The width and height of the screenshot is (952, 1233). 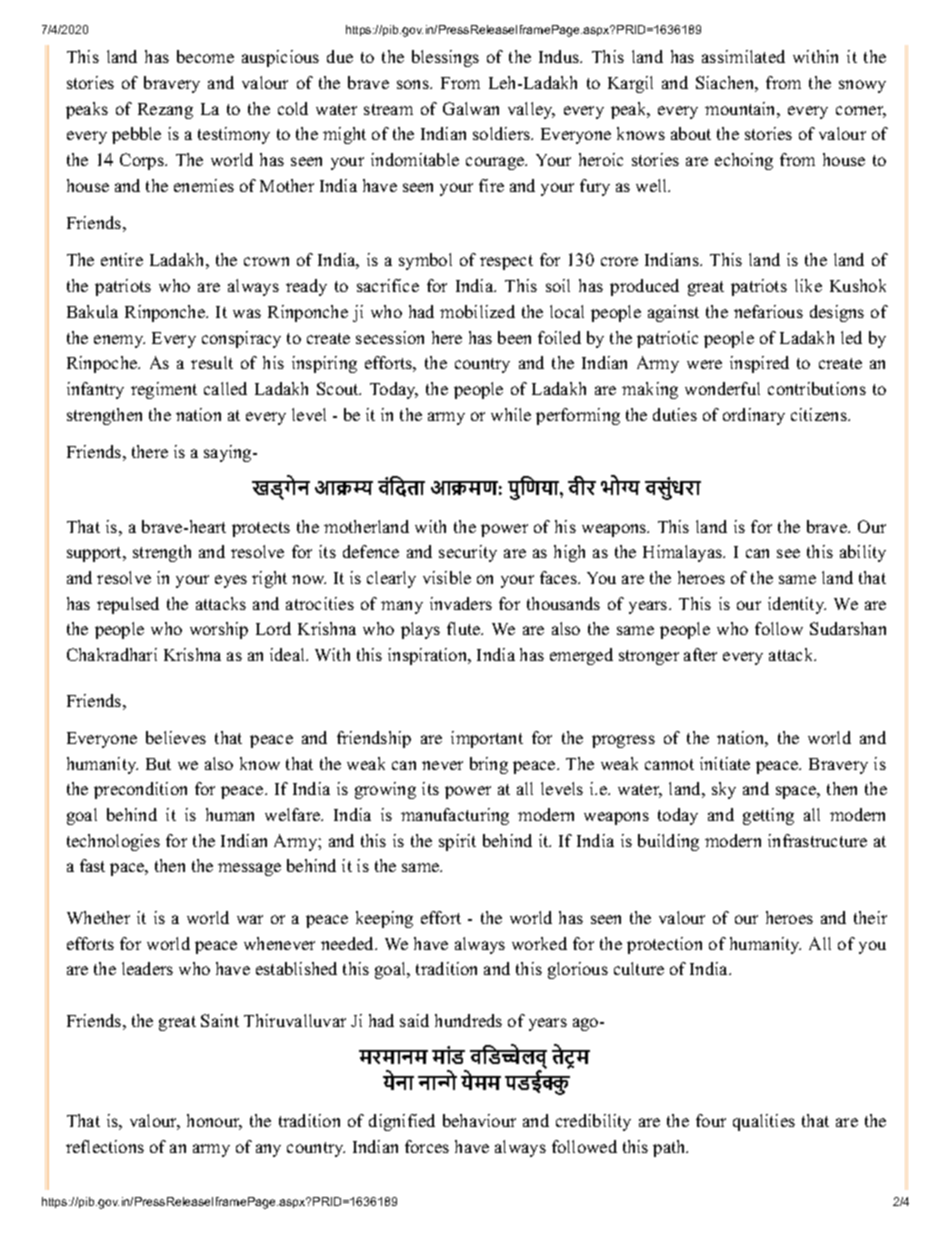 What do you see at coordinates (489, 765) in the screenshot?
I see `bring` at bounding box center [489, 765].
